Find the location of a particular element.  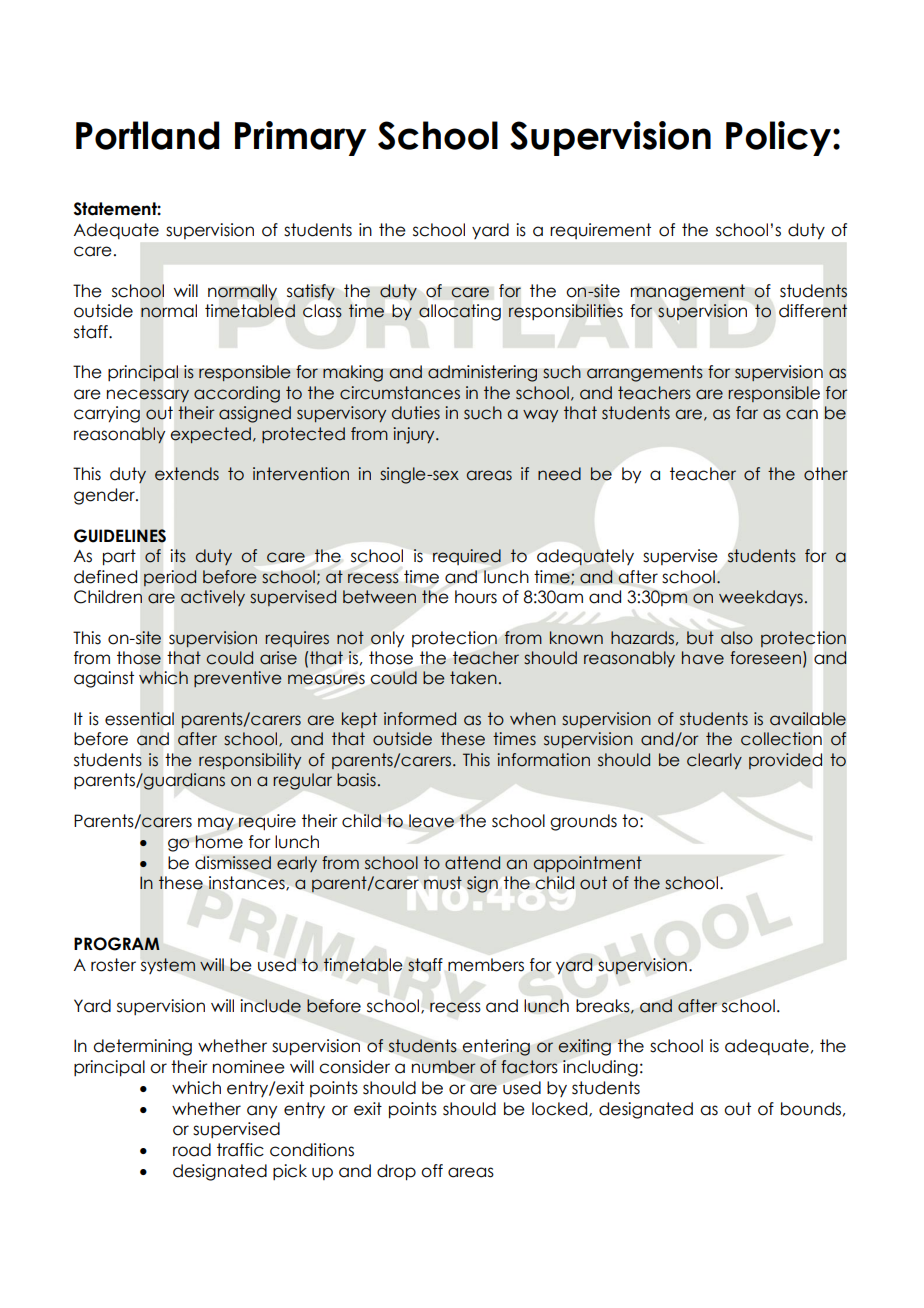

road is located at coordinates (192, 1150).
